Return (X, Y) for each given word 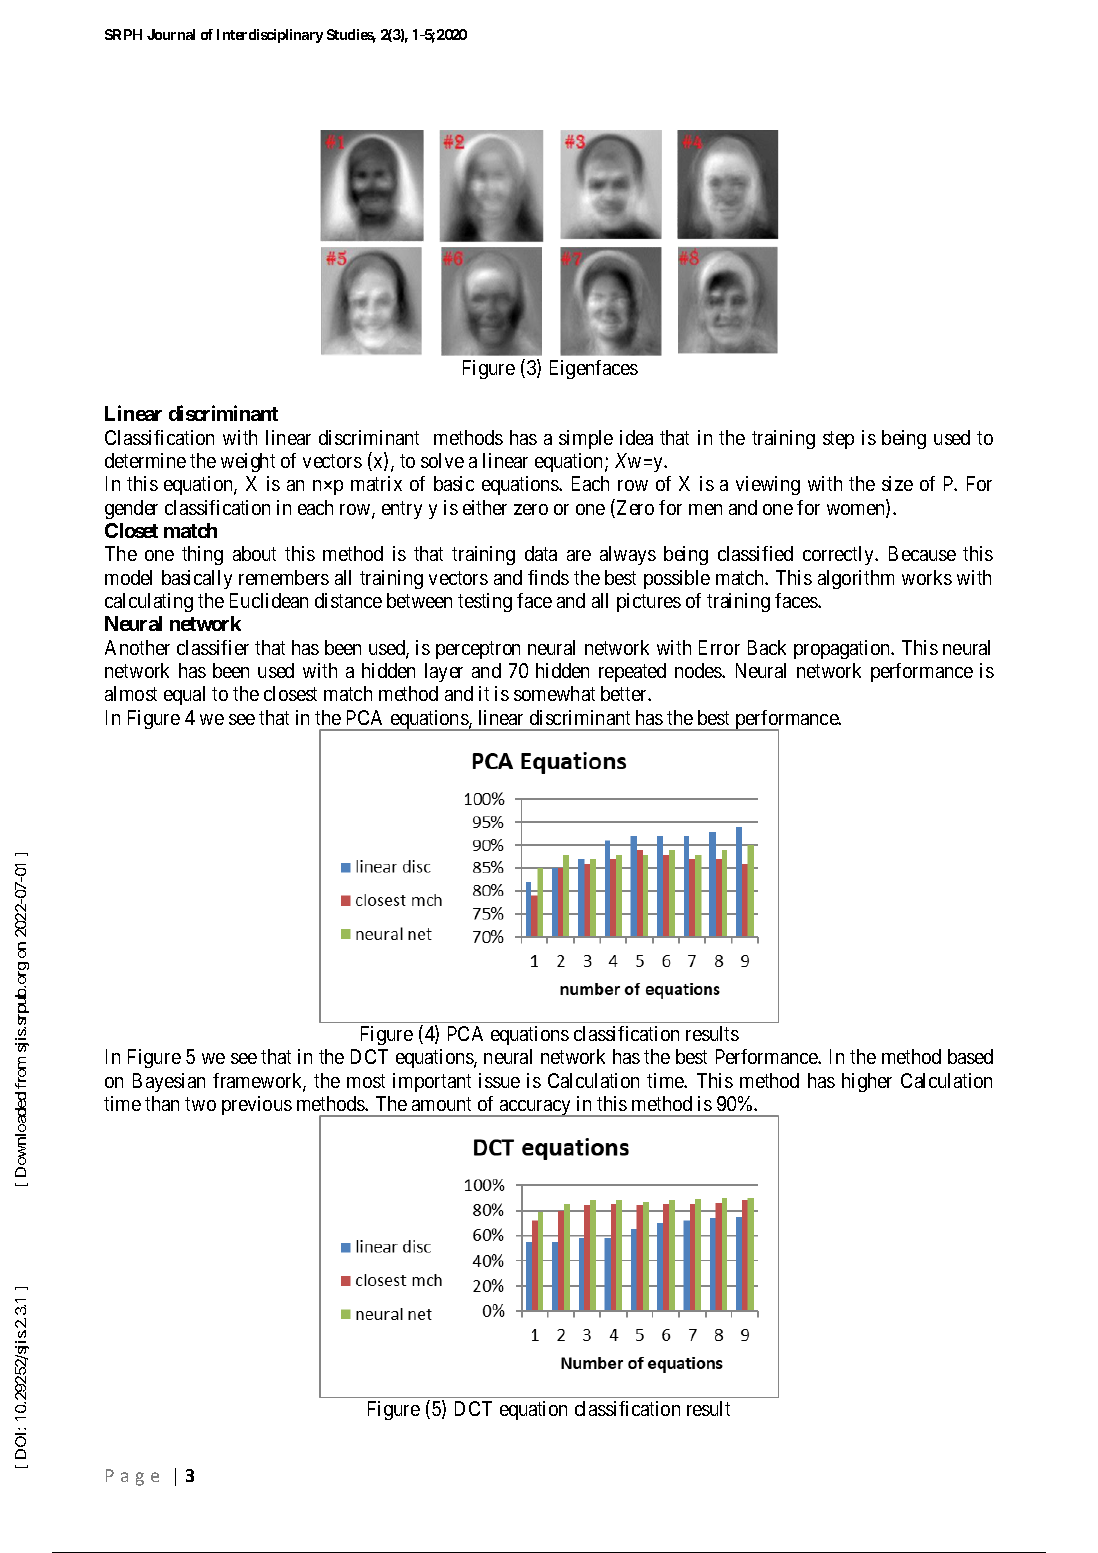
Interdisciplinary (270, 36)
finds (548, 577)
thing (202, 555)
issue (499, 1080)
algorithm (856, 579)
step (838, 440)
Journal (171, 34)
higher (867, 1082)
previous (257, 1105)
